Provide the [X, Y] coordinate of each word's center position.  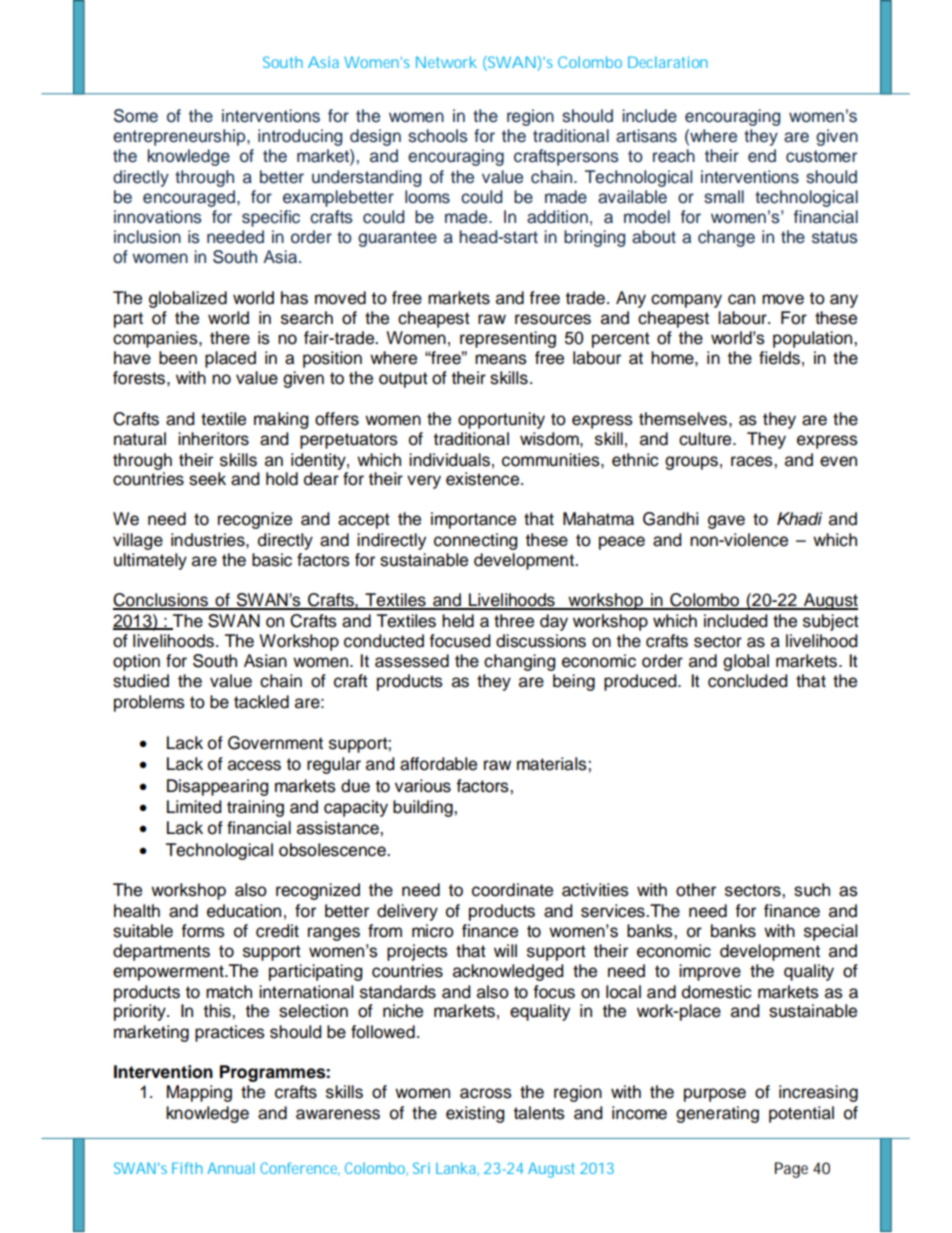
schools [438, 136]
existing [475, 1114]
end [762, 156]
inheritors [213, 439]
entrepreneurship [180, 137]
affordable [438, 764]
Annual [231, 1168]
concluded [747, 681]
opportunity [501, 420]
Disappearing [217, 787]
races [753, 461]
